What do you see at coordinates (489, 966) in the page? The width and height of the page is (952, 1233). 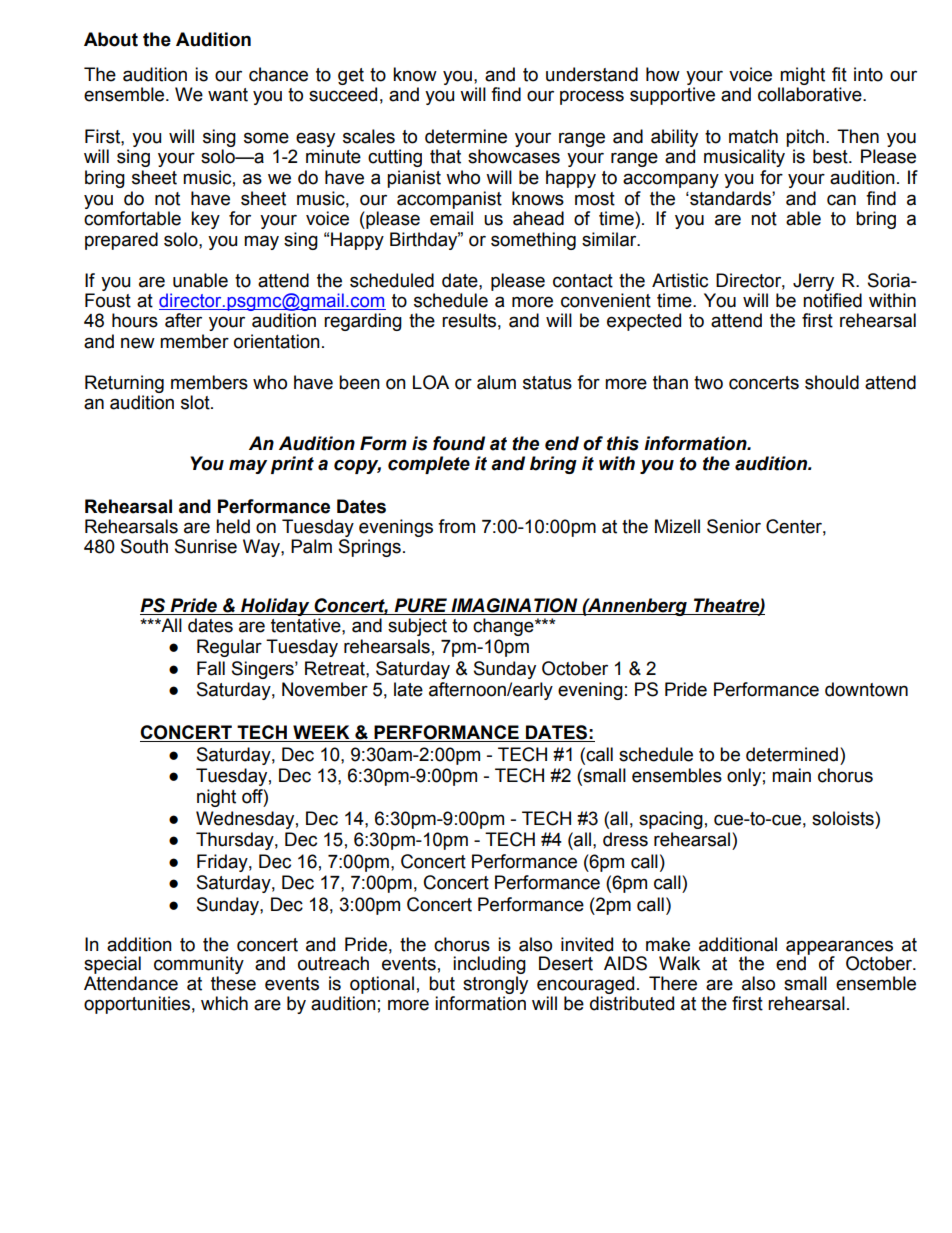 I see `including` at bounding box center [489, 966].
